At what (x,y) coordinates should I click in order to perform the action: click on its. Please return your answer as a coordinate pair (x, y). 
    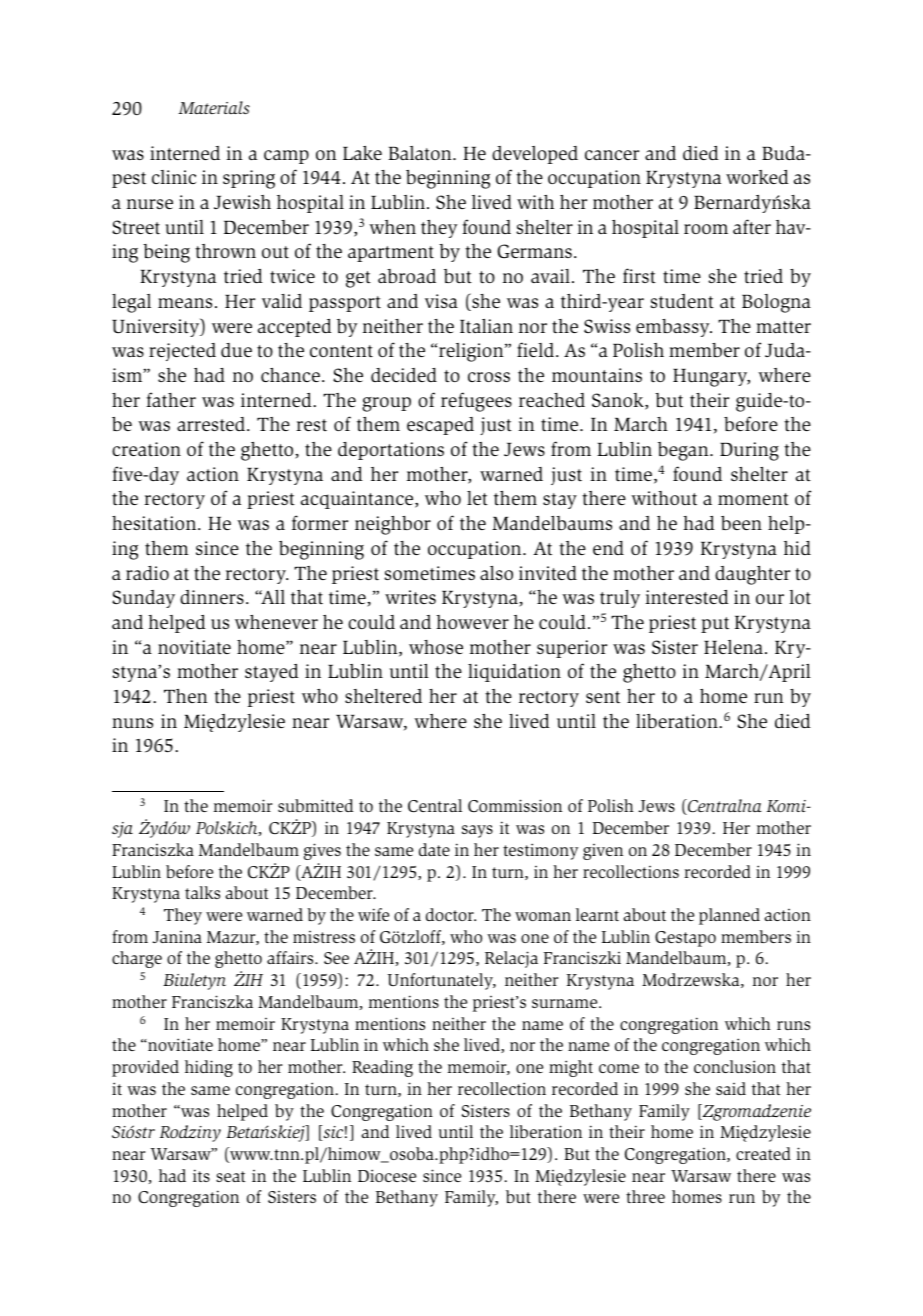
    Looking at the image, I should click on (201, 1175).
